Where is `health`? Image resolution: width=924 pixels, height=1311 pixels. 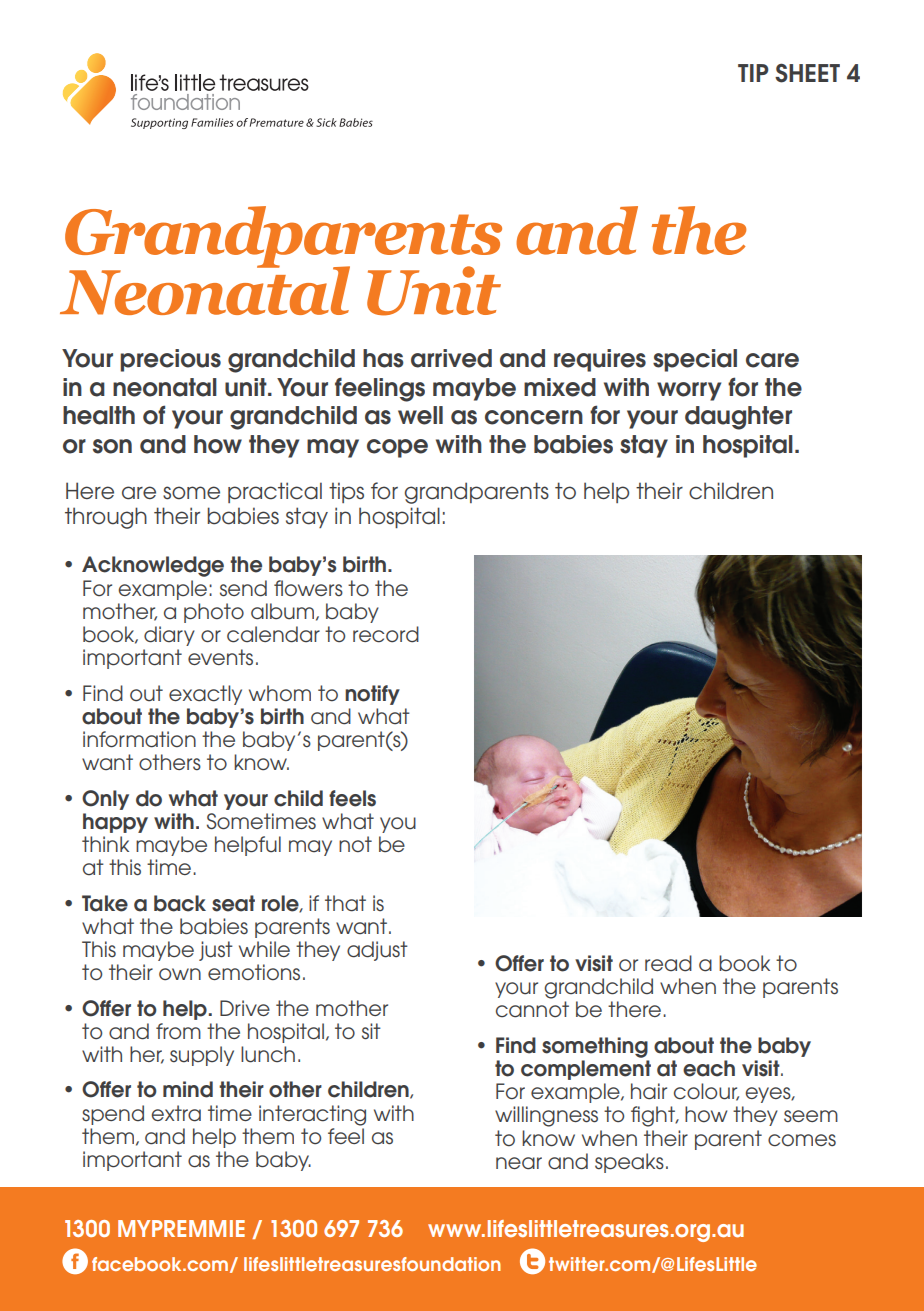
health is located at coordinates (99, 415).
